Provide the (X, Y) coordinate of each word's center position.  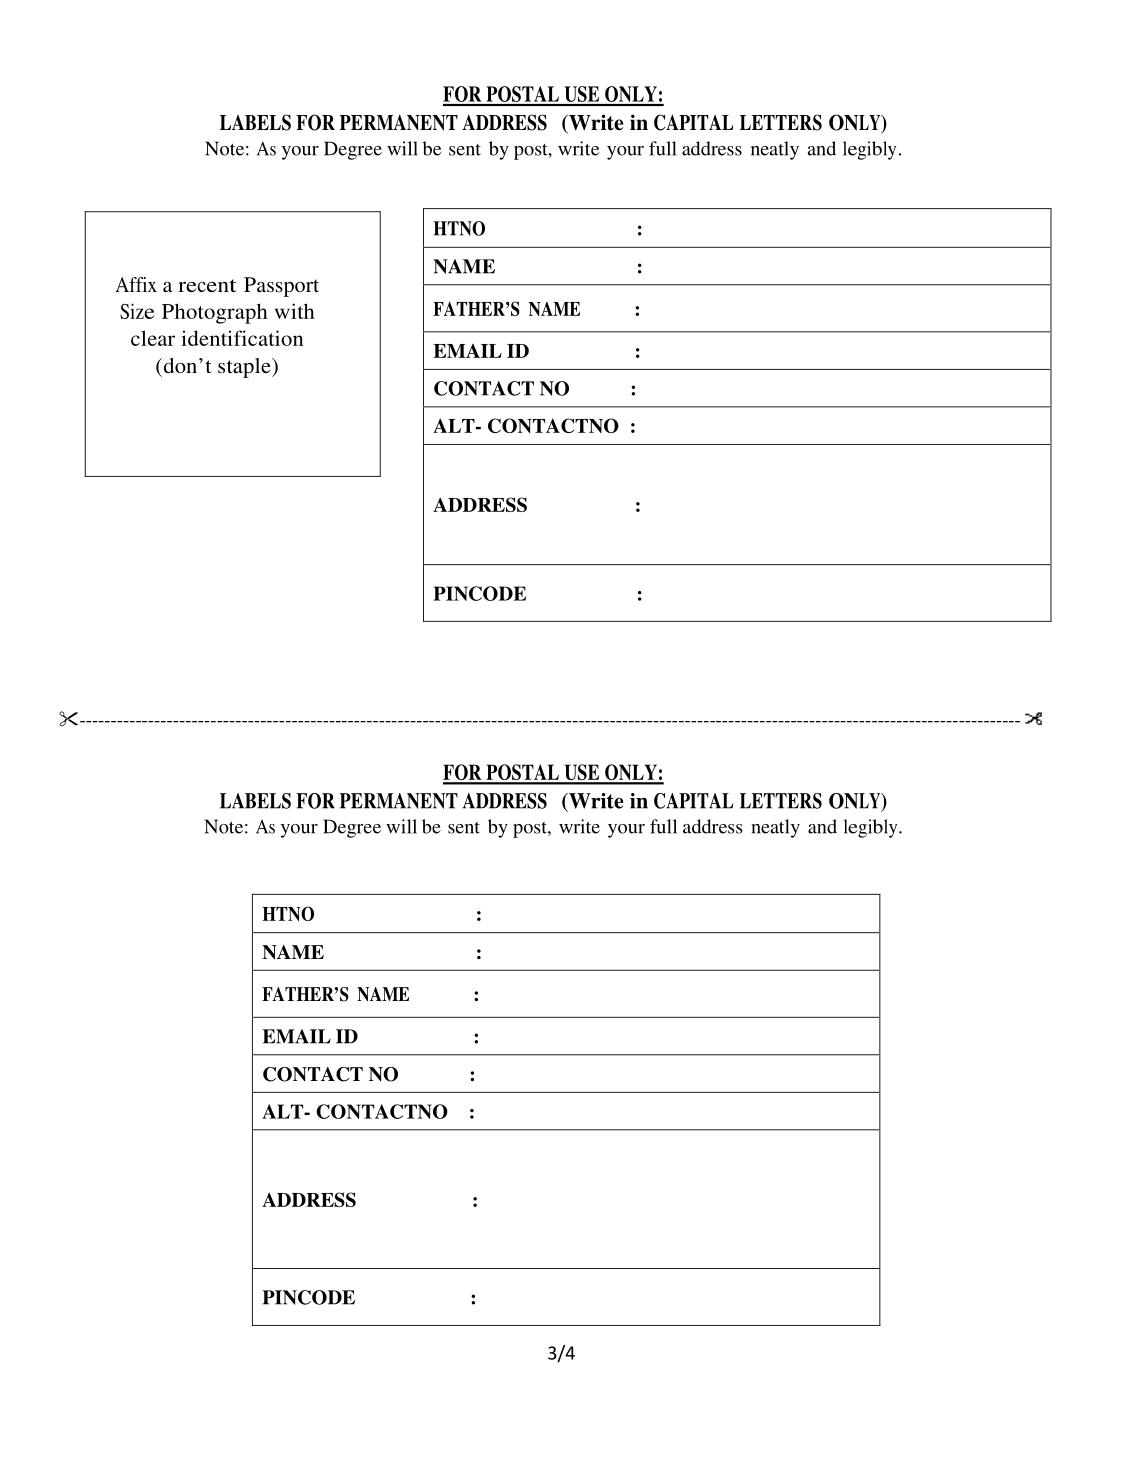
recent (207, 285)
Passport (281, 287)
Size (137, 311)
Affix (136, 284)
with (295, 311)
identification (242, 338)
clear (153, 338)
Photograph (215, 313)
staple (245, 368)
